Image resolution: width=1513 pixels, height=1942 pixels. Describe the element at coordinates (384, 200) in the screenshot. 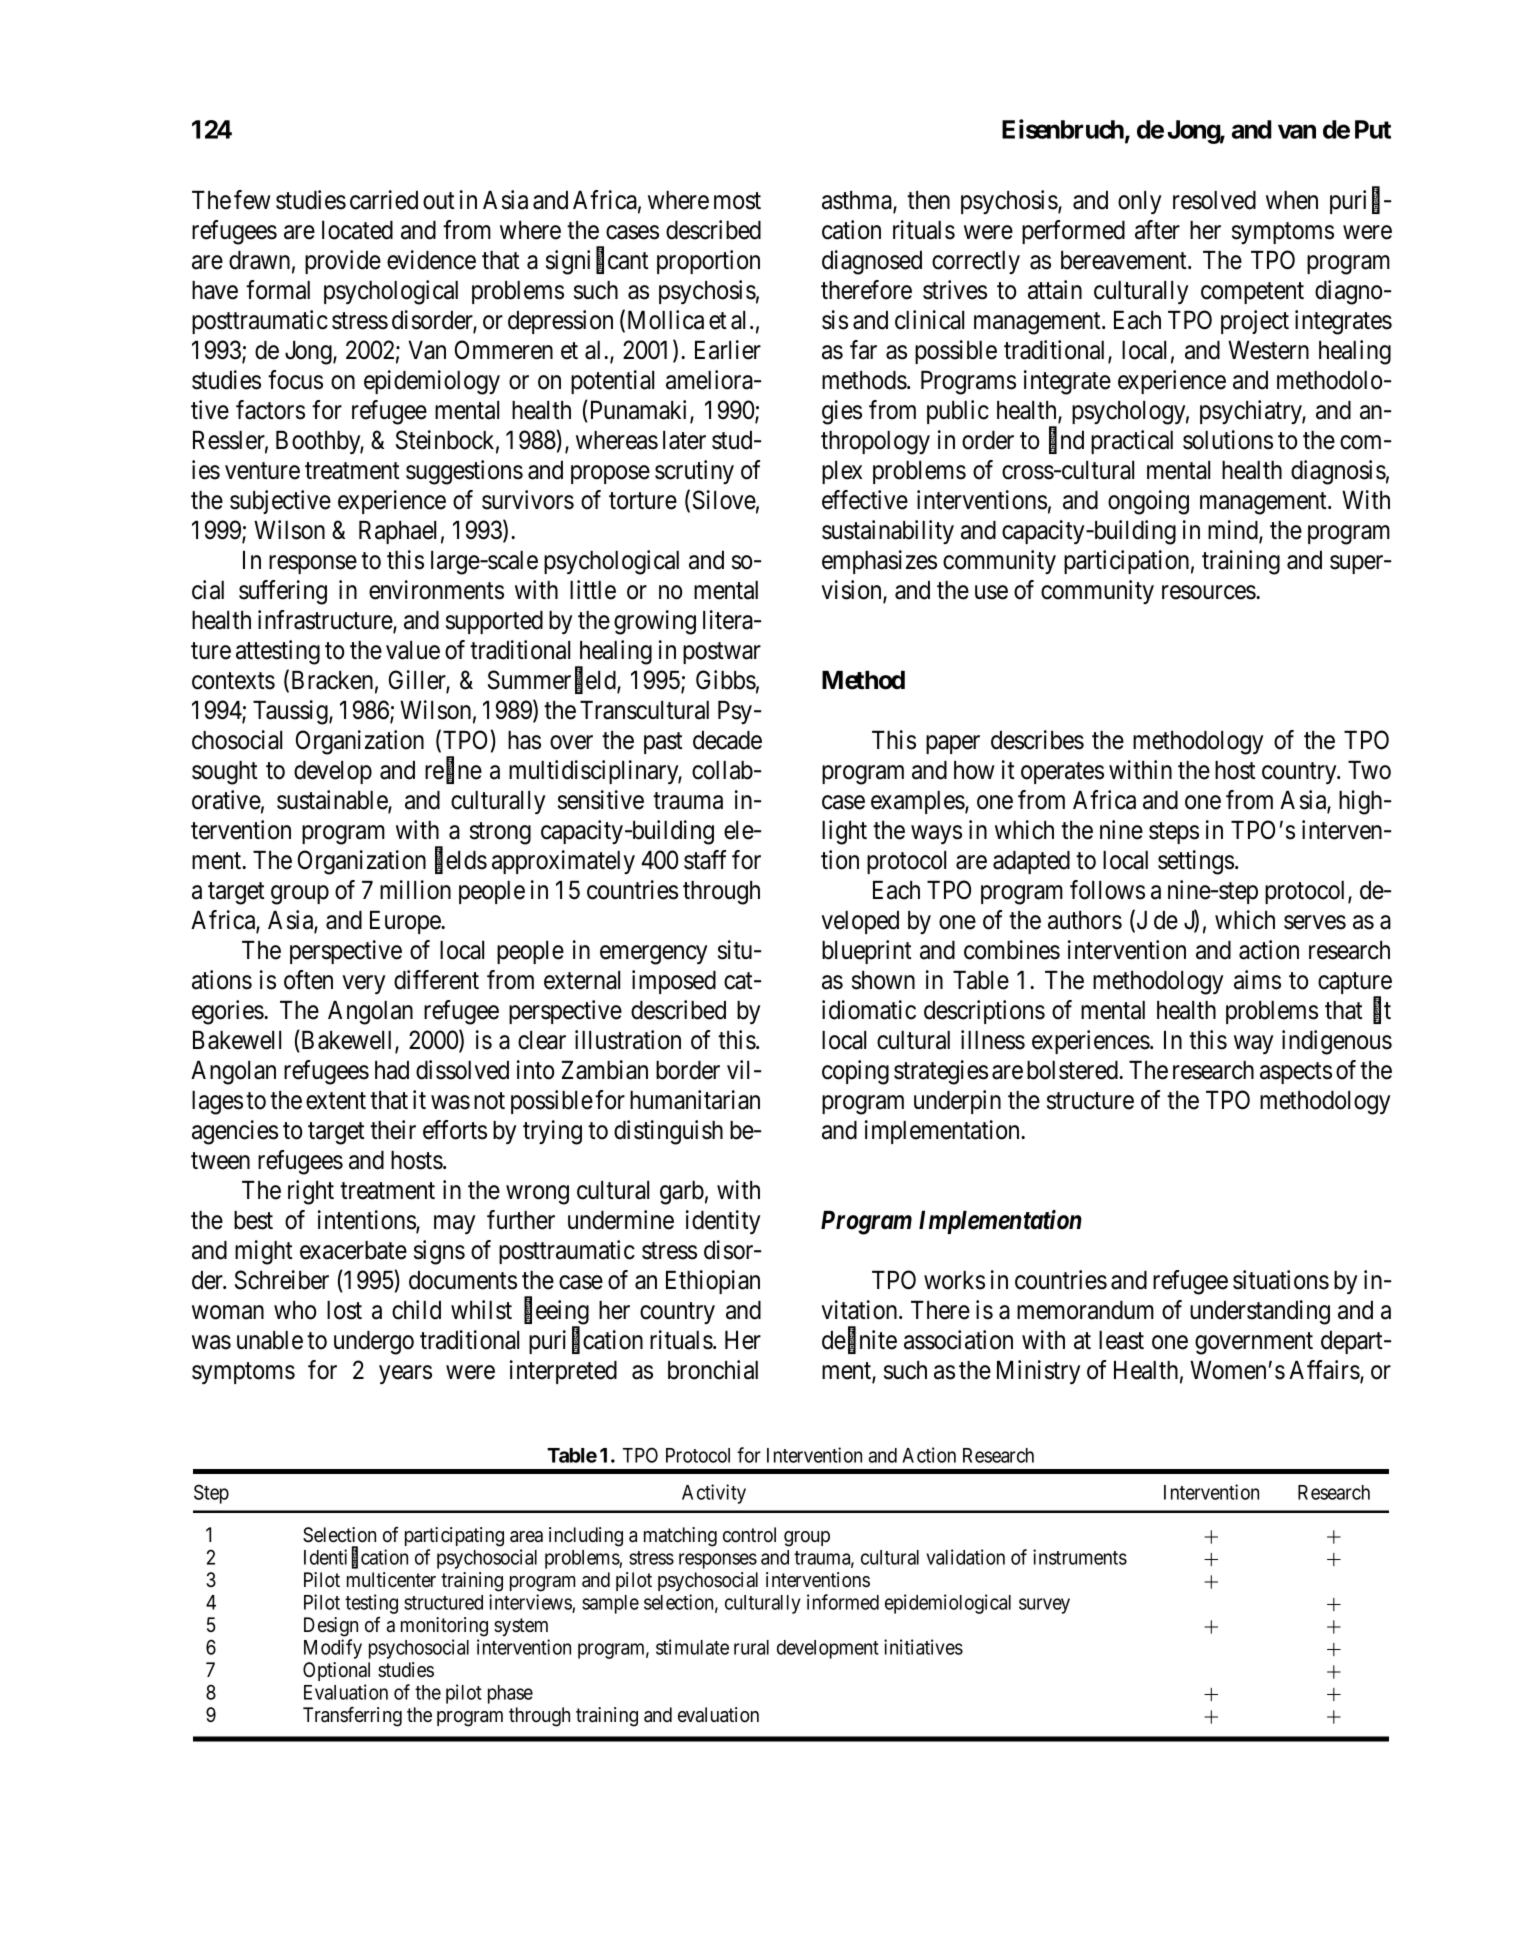

I see `carried` at that location.
